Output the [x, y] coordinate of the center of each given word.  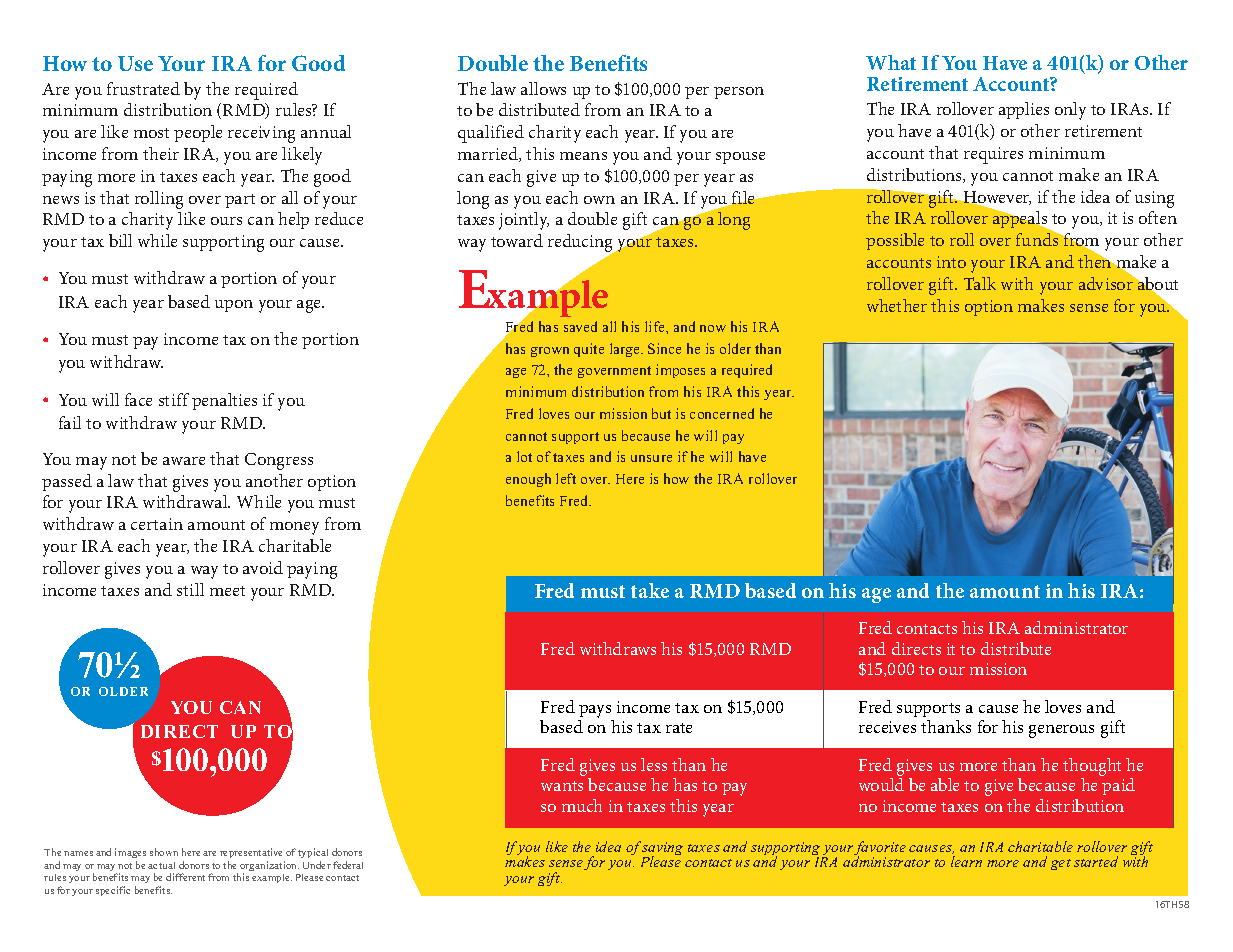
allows [543, 88]
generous [1061, 731]
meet [227, 591]
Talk [980, 283]
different [185, 877]
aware [184, 461]
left [566, 478]
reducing [582, 244]
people [198, 133]
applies [1024, 110]
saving [662, 850]
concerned [722, 413]
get [1061, 864]
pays [596, 713]
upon [234, 306]
